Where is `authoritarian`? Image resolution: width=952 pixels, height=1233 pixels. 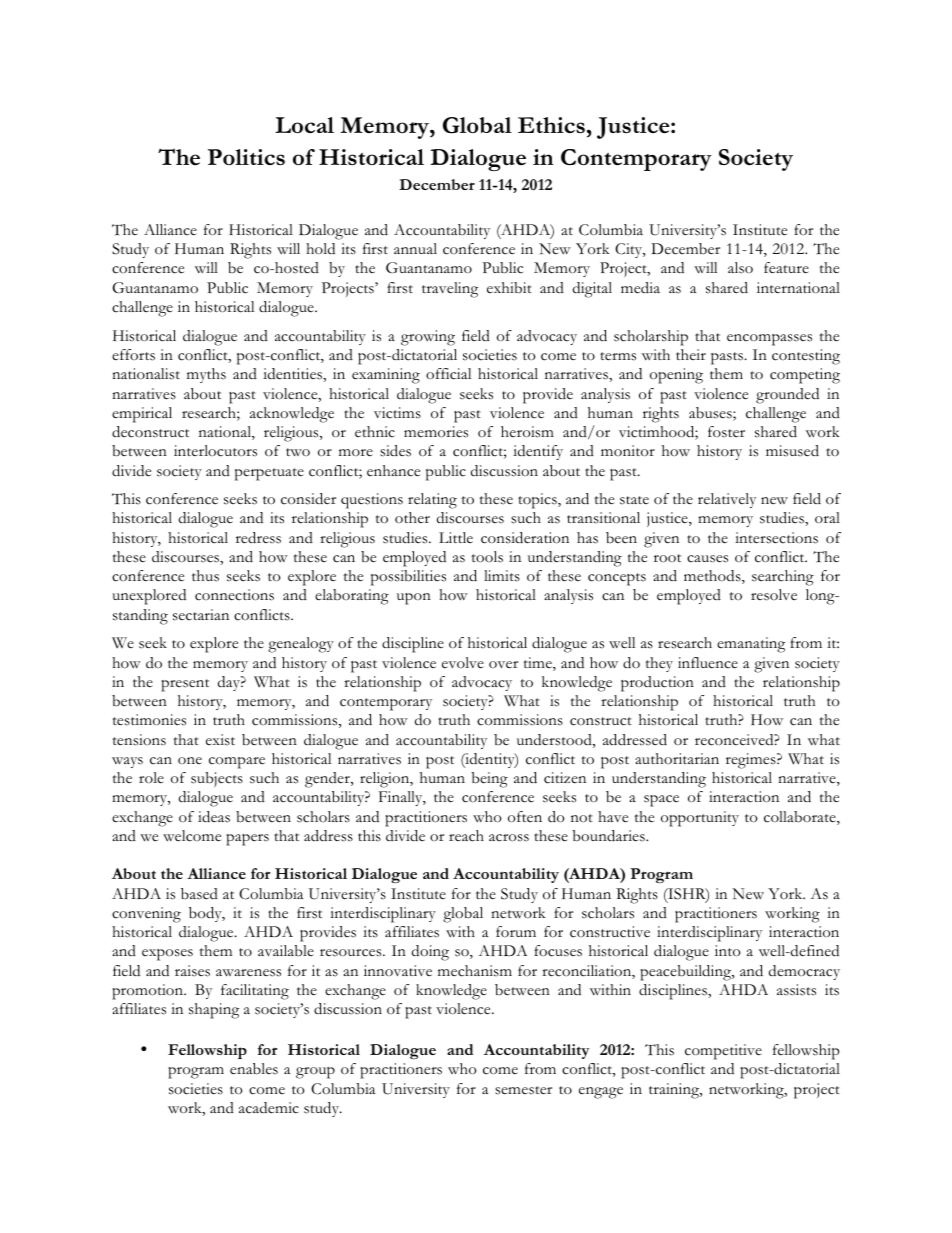 authoritarian is located at coordinates (677, 758).
